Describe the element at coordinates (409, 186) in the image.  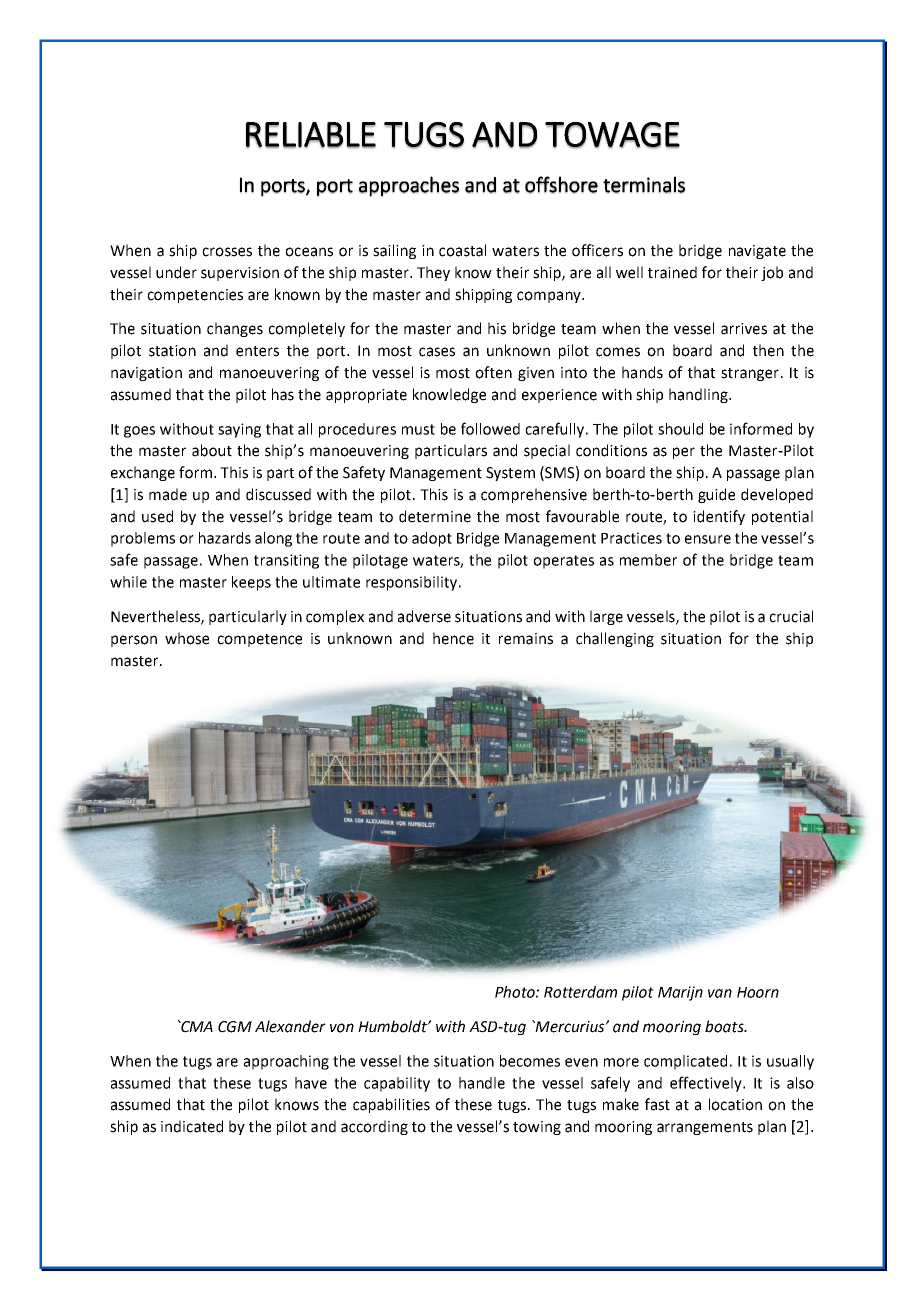
I see `approaches` at that location.
